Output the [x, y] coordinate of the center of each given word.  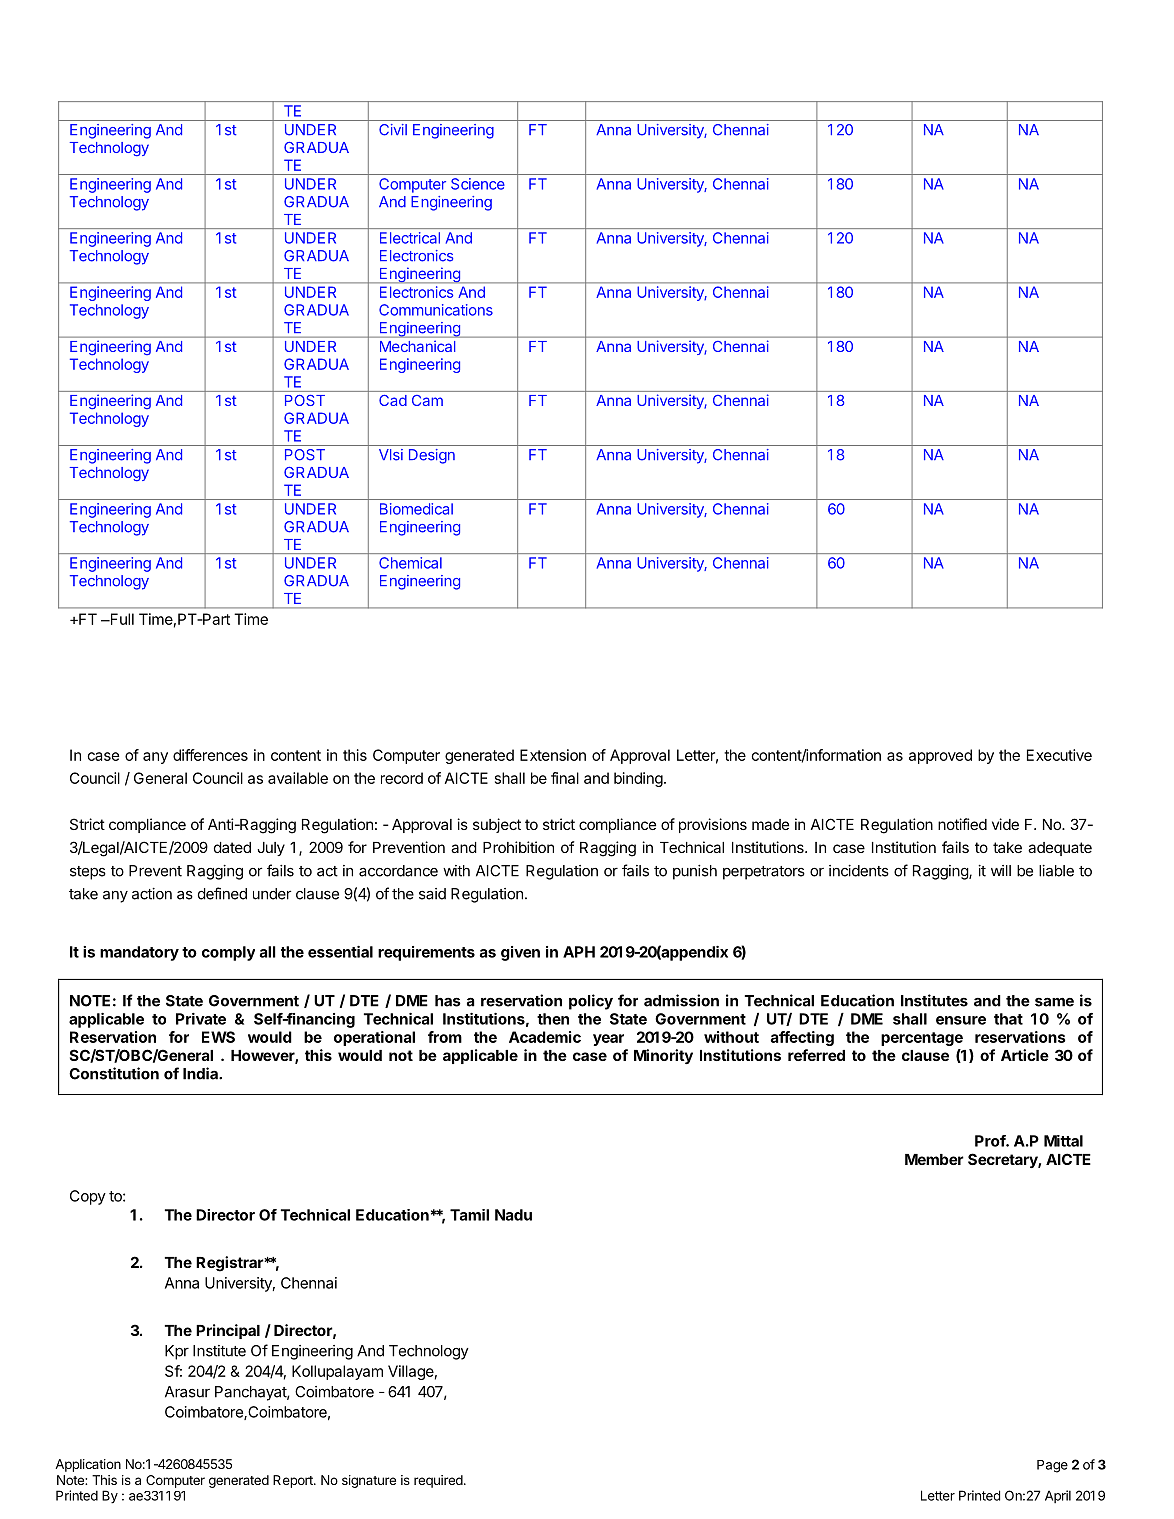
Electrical [410, 238]
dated [232, 847]
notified [962, 824]
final [565, 778]
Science [478, 184]
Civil [393, 130]
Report [294, 1481]
